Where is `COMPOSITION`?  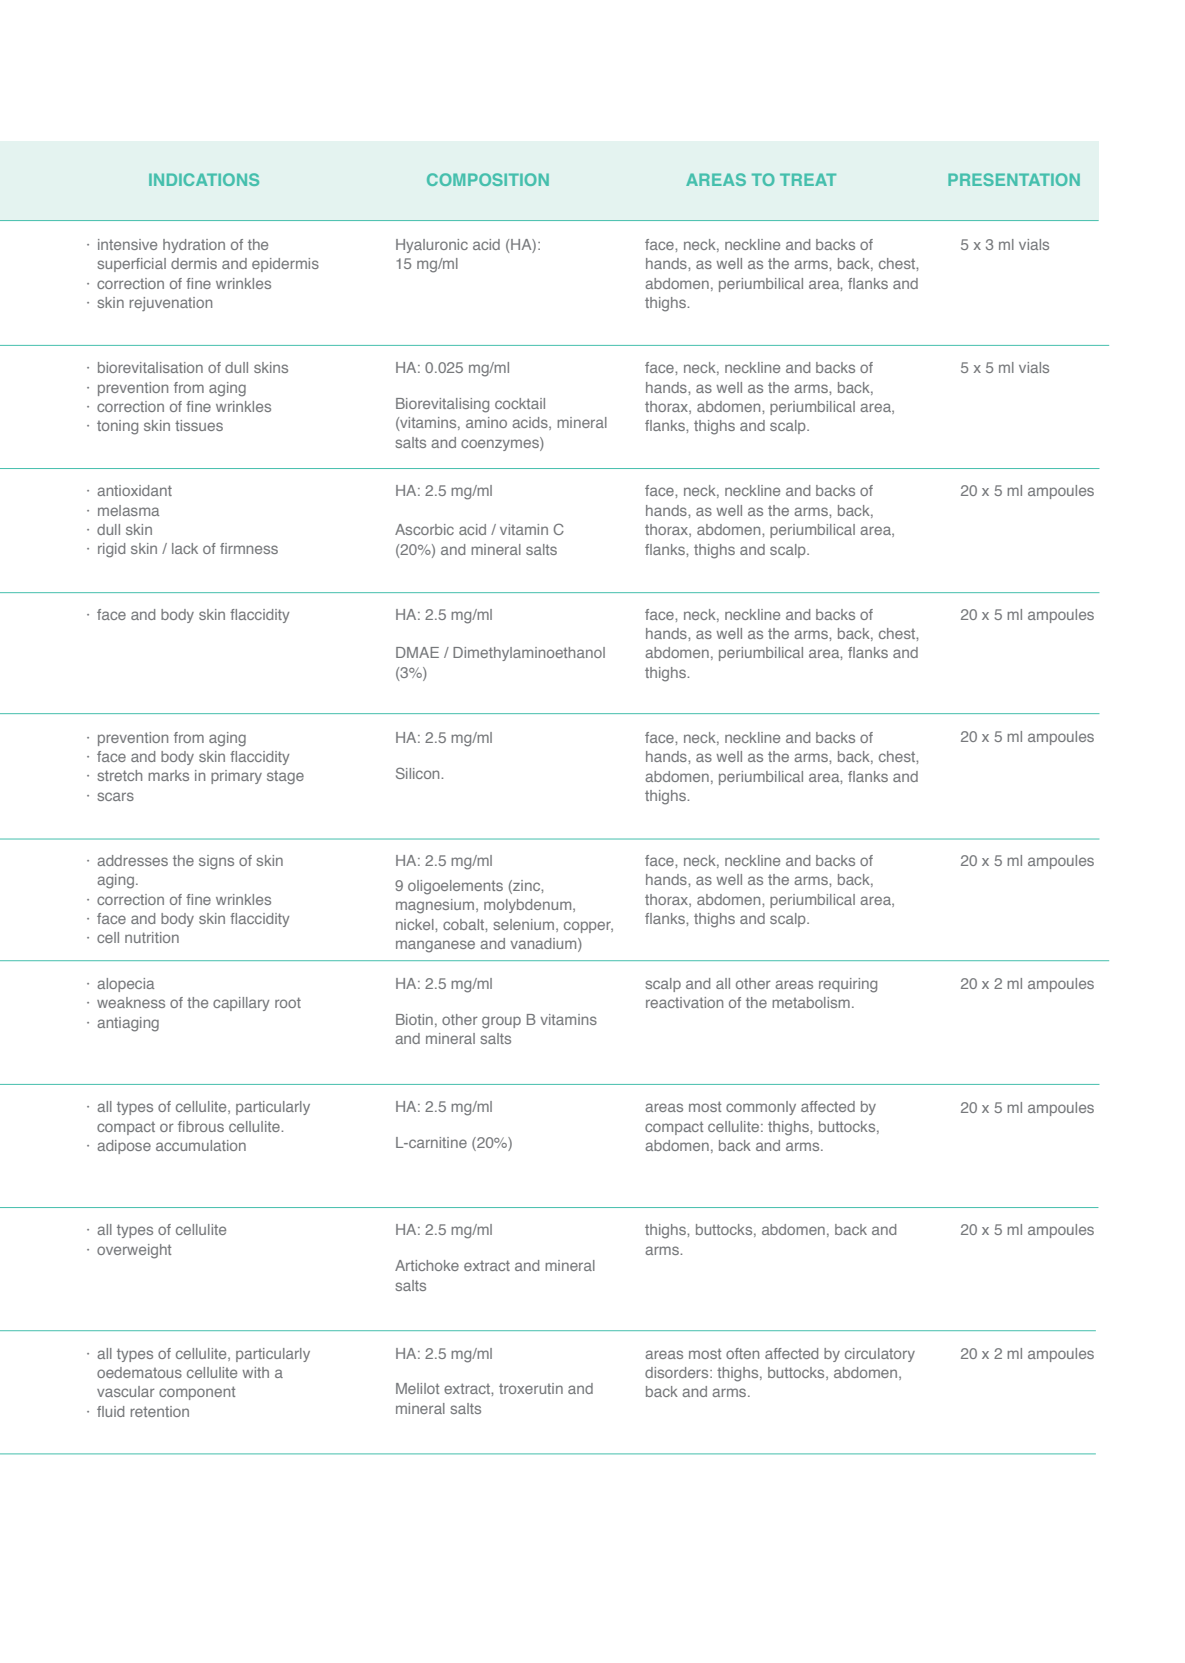 COMPOSITION is located at coordinates (488, 179).
